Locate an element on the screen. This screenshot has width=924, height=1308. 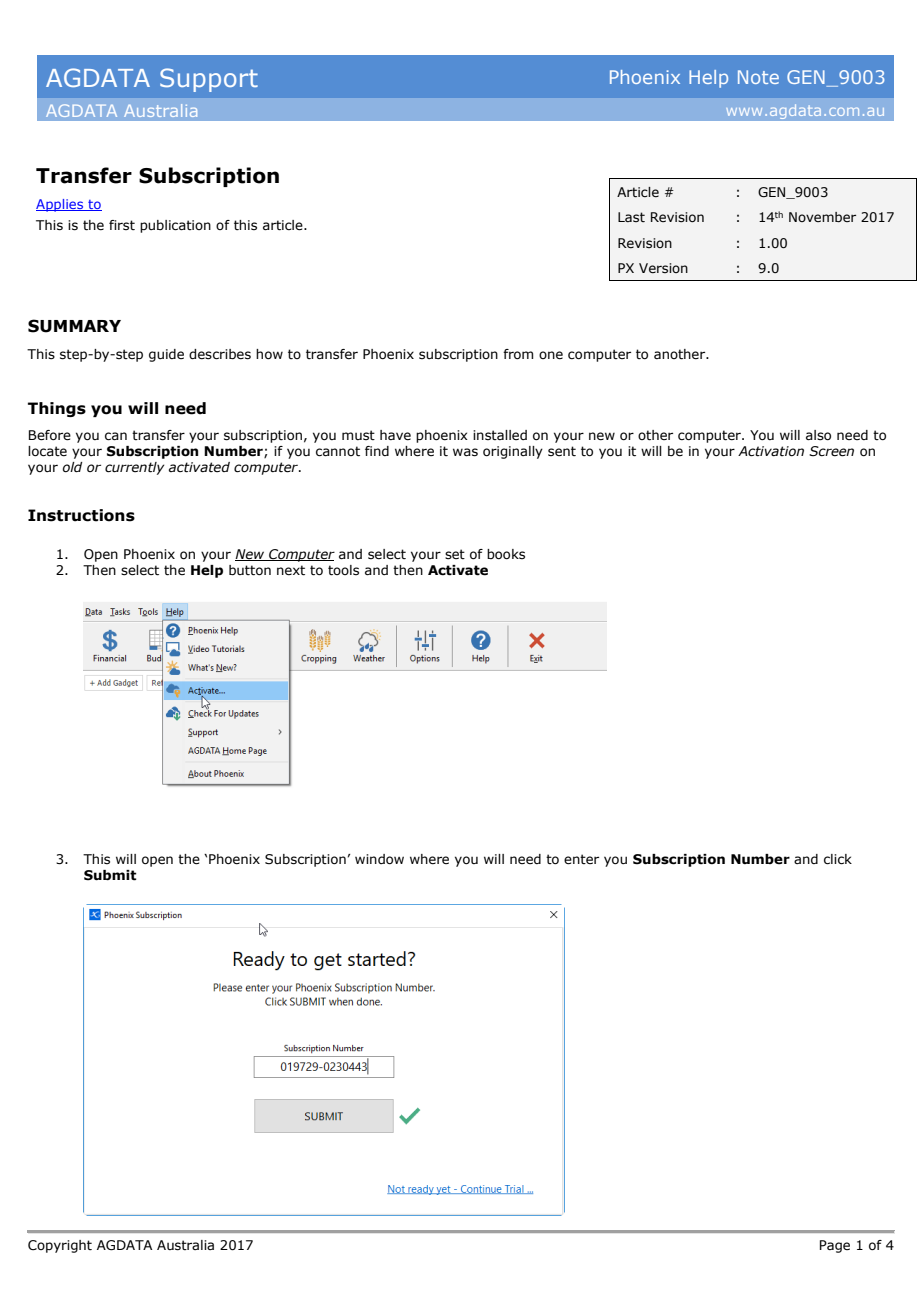
Support is located at coordinates (209, 80).
